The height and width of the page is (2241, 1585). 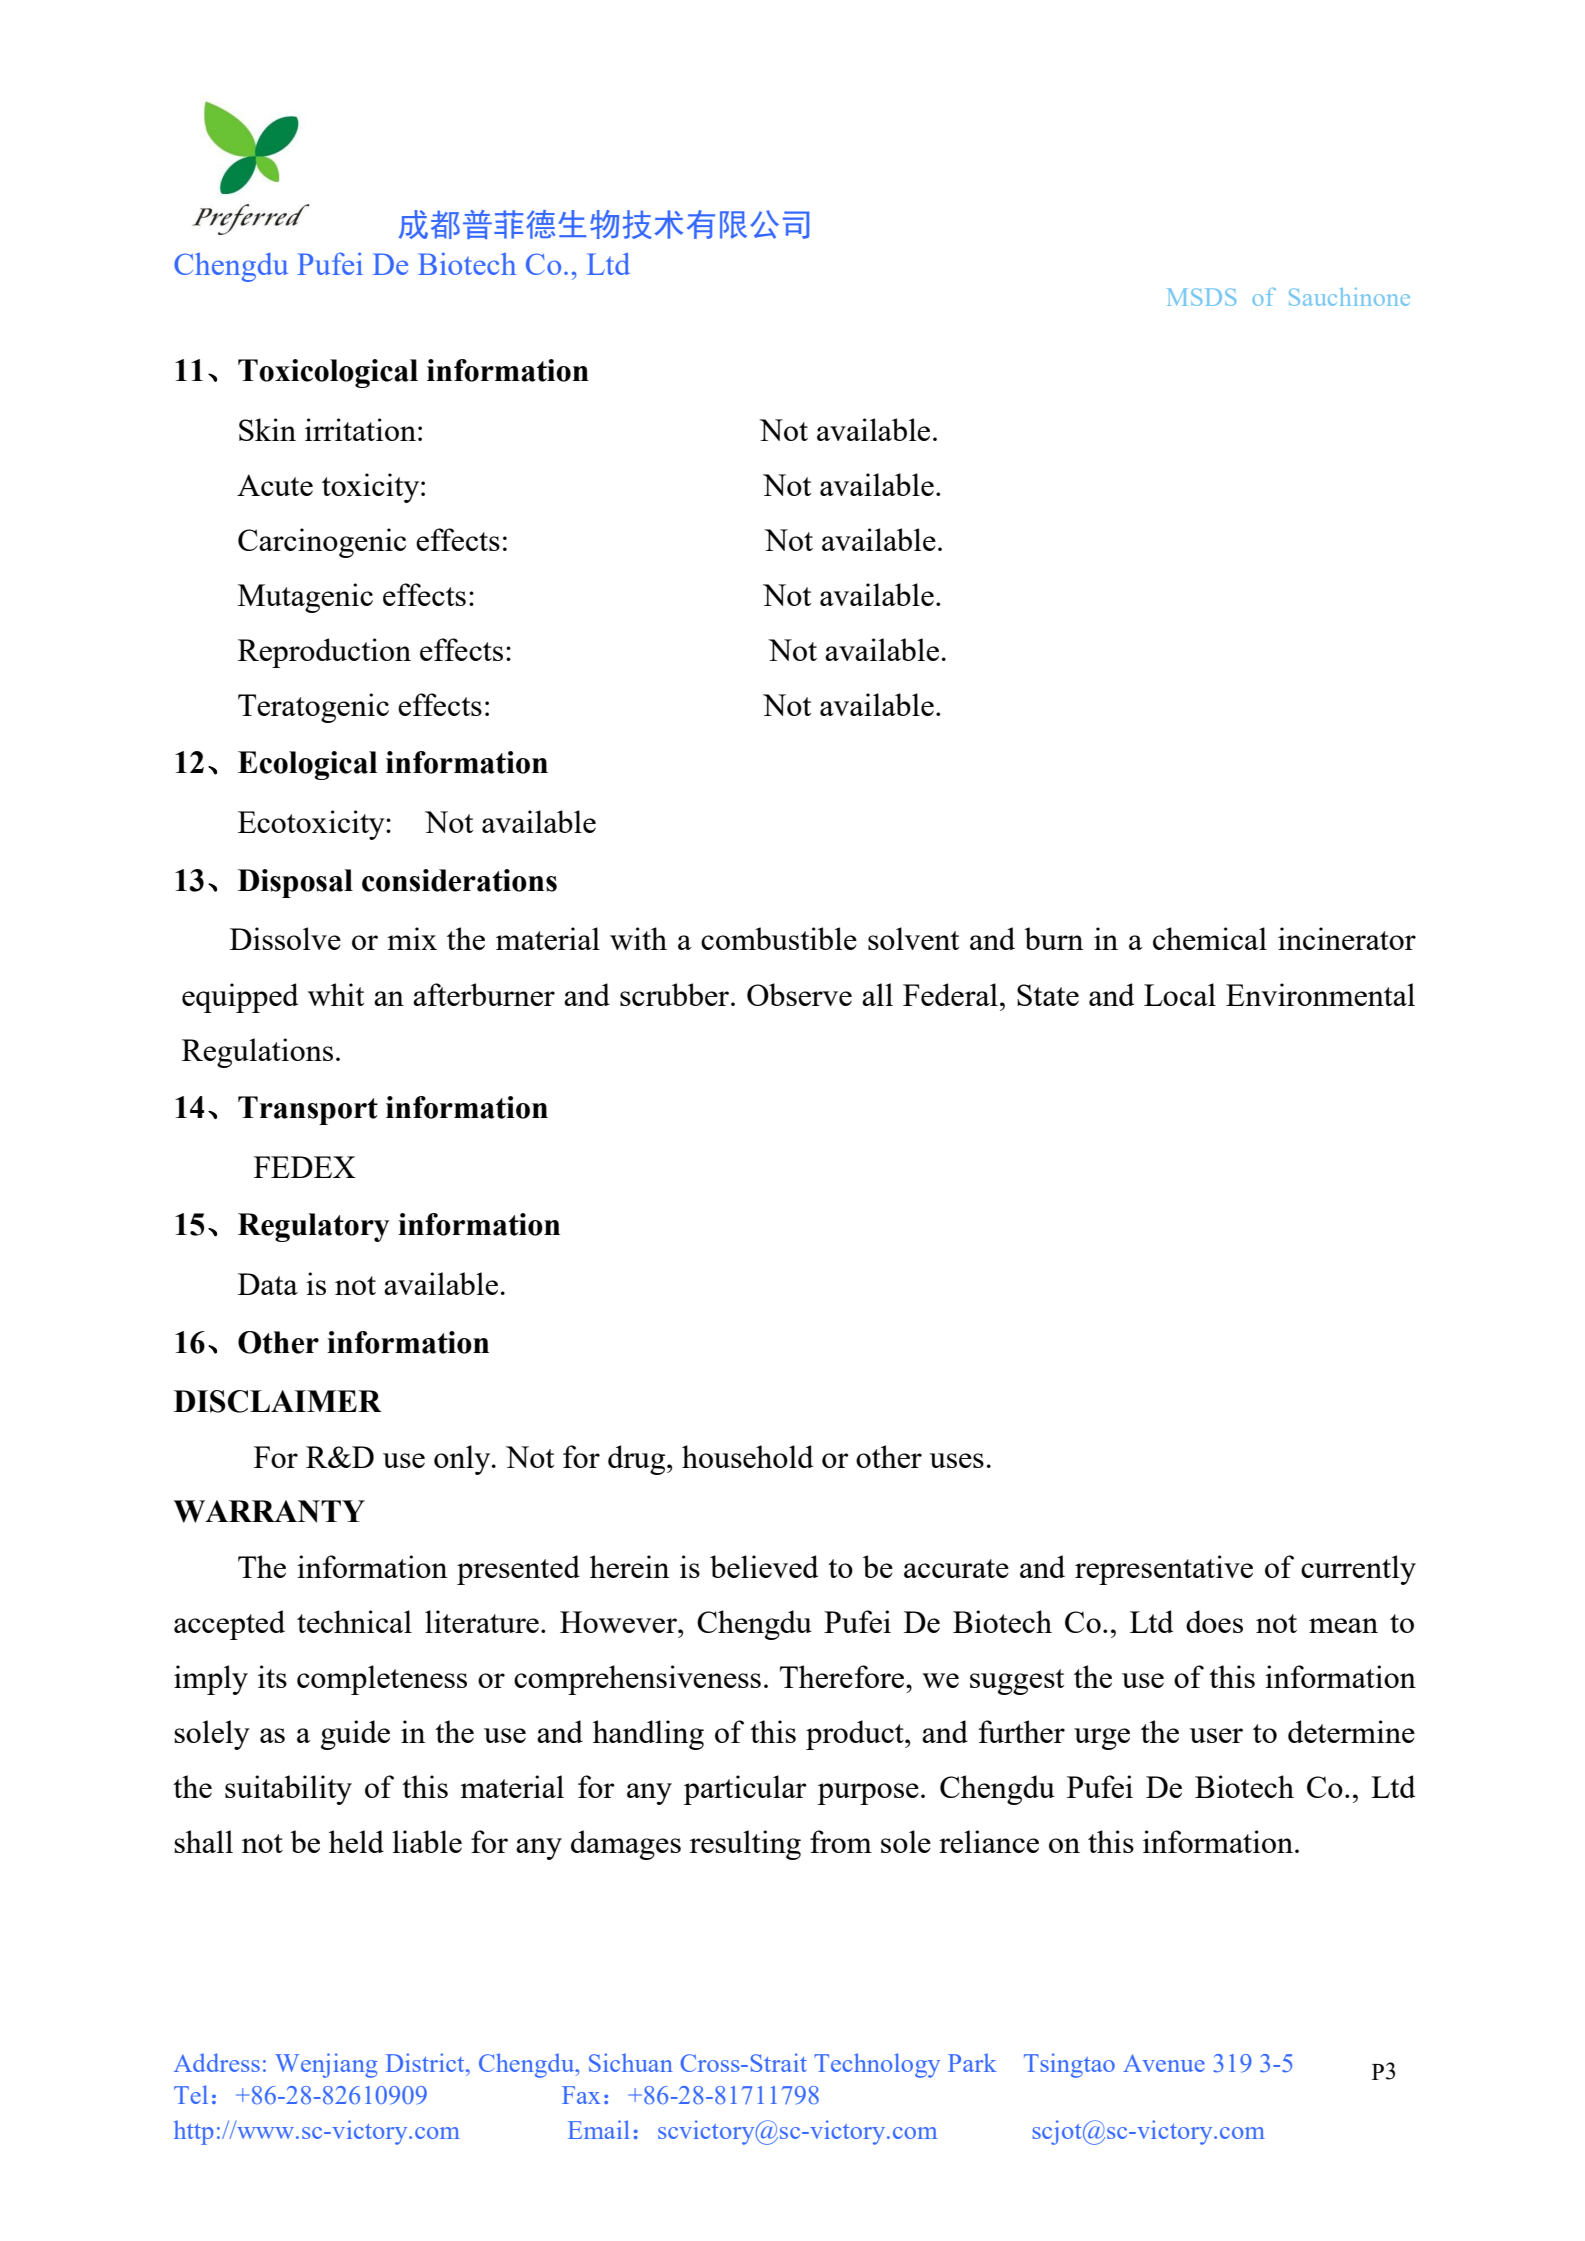 What do you see at coordinates (360, 429) in the page?
I see `irritation` at bounding box center [360, 429].
